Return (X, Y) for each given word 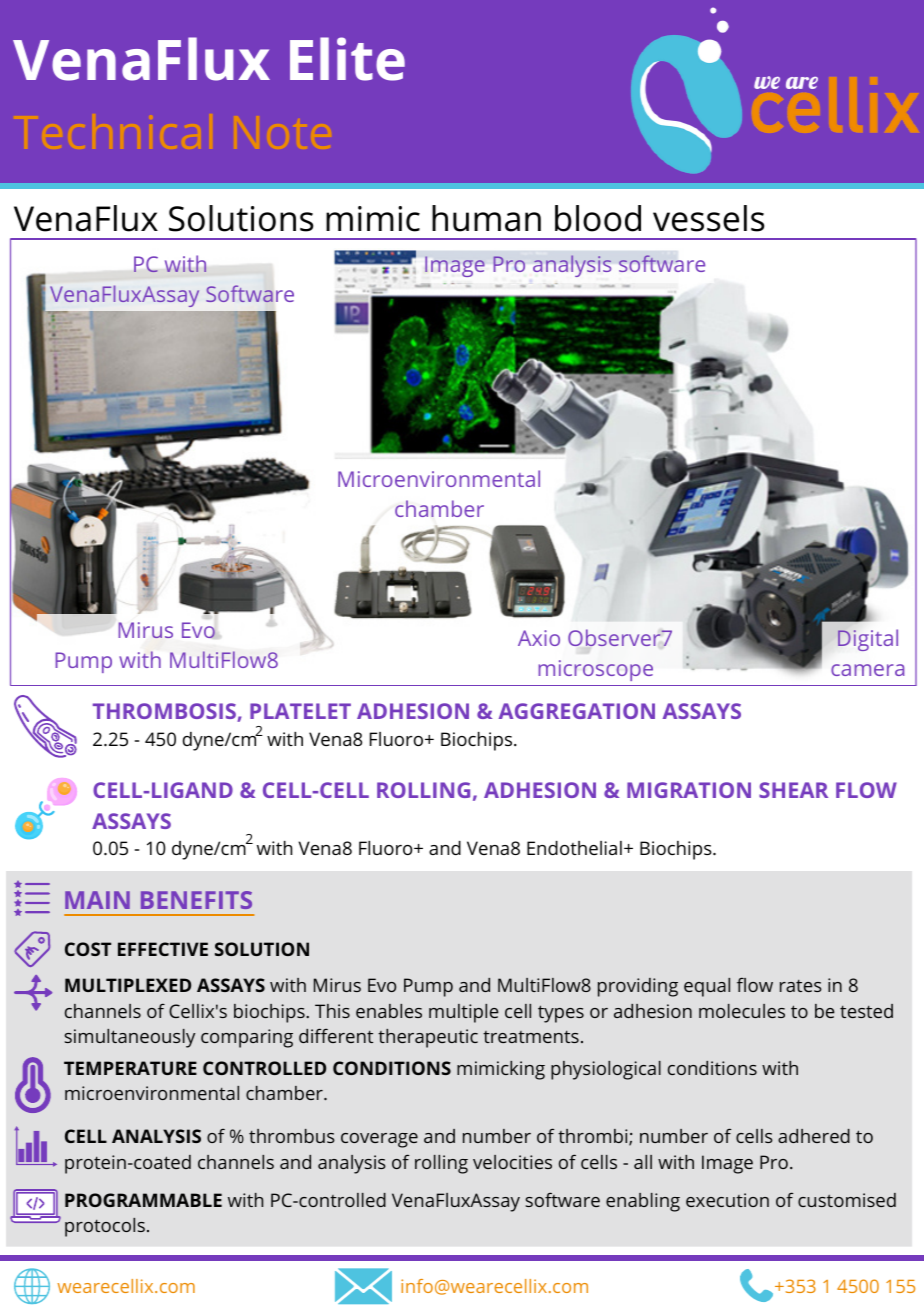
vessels (708, 218)
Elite (347, 59)
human (486, 218)
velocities (512, 1162)
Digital (868, 640)
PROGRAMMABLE (143, 1200)
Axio (539, 638)
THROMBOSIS (165, 712)
